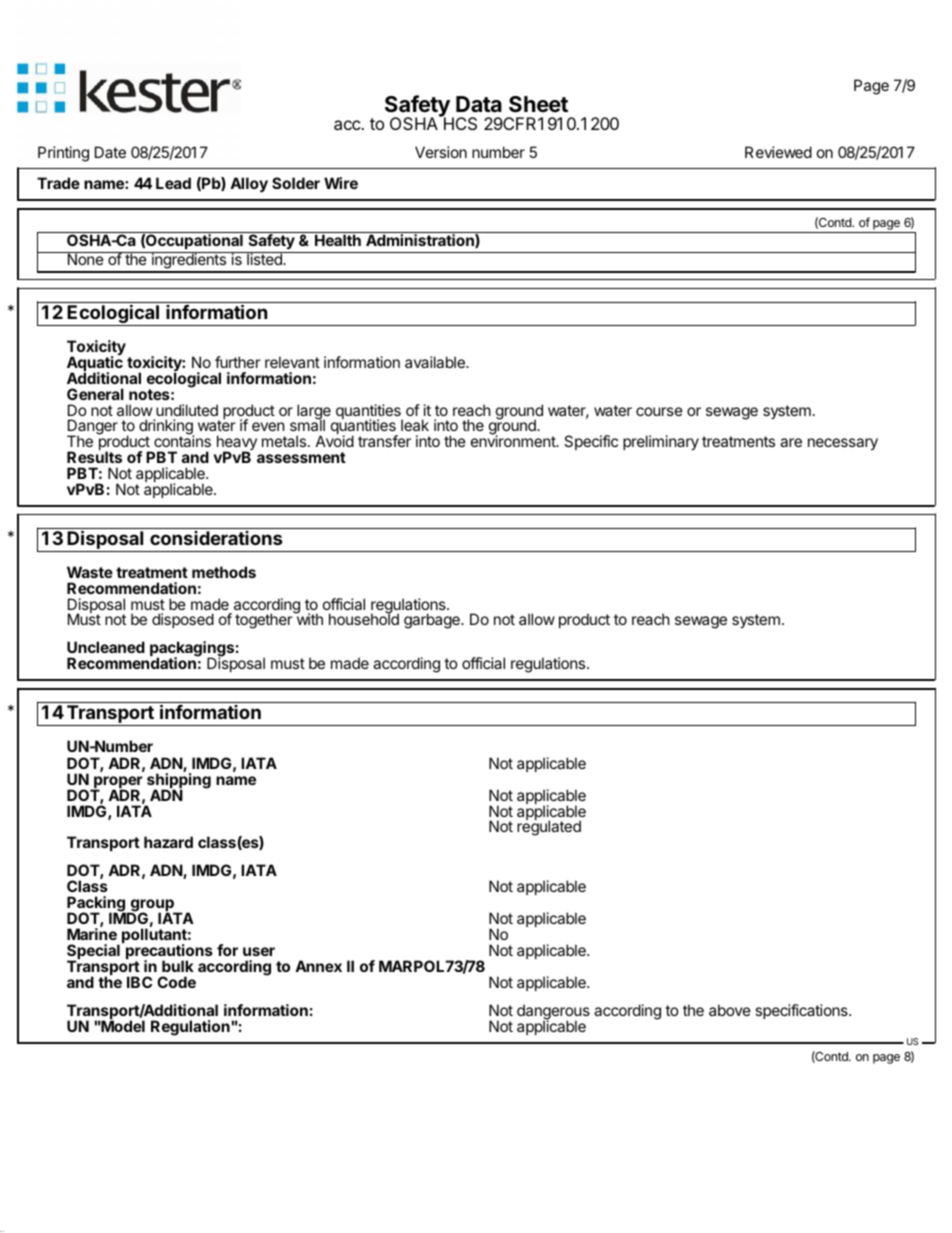 This page has height=1233, width=952. Describe the element at coordinates (730, 1010) in the page. I see `above` at that location.
